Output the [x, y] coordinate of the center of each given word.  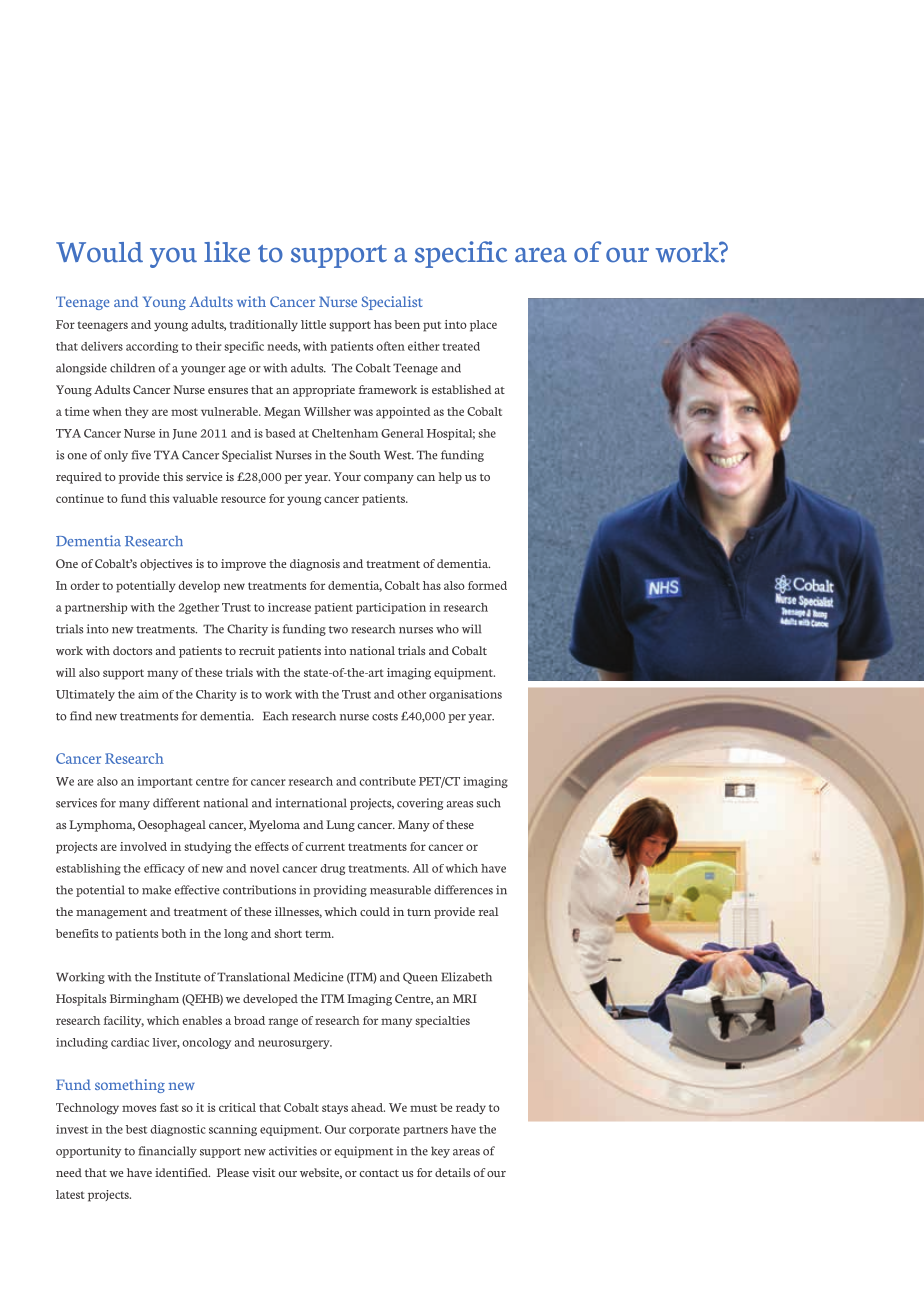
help [450, 478]
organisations [465, 695]
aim [148, 694]
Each [275, 716]
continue [80, 498]
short [288, 933]
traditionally [264, 326]
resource [243, 499]
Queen [420, 978]
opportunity [88, 1152]
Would [99, 252]
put [432, 326]
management [111, 914]
